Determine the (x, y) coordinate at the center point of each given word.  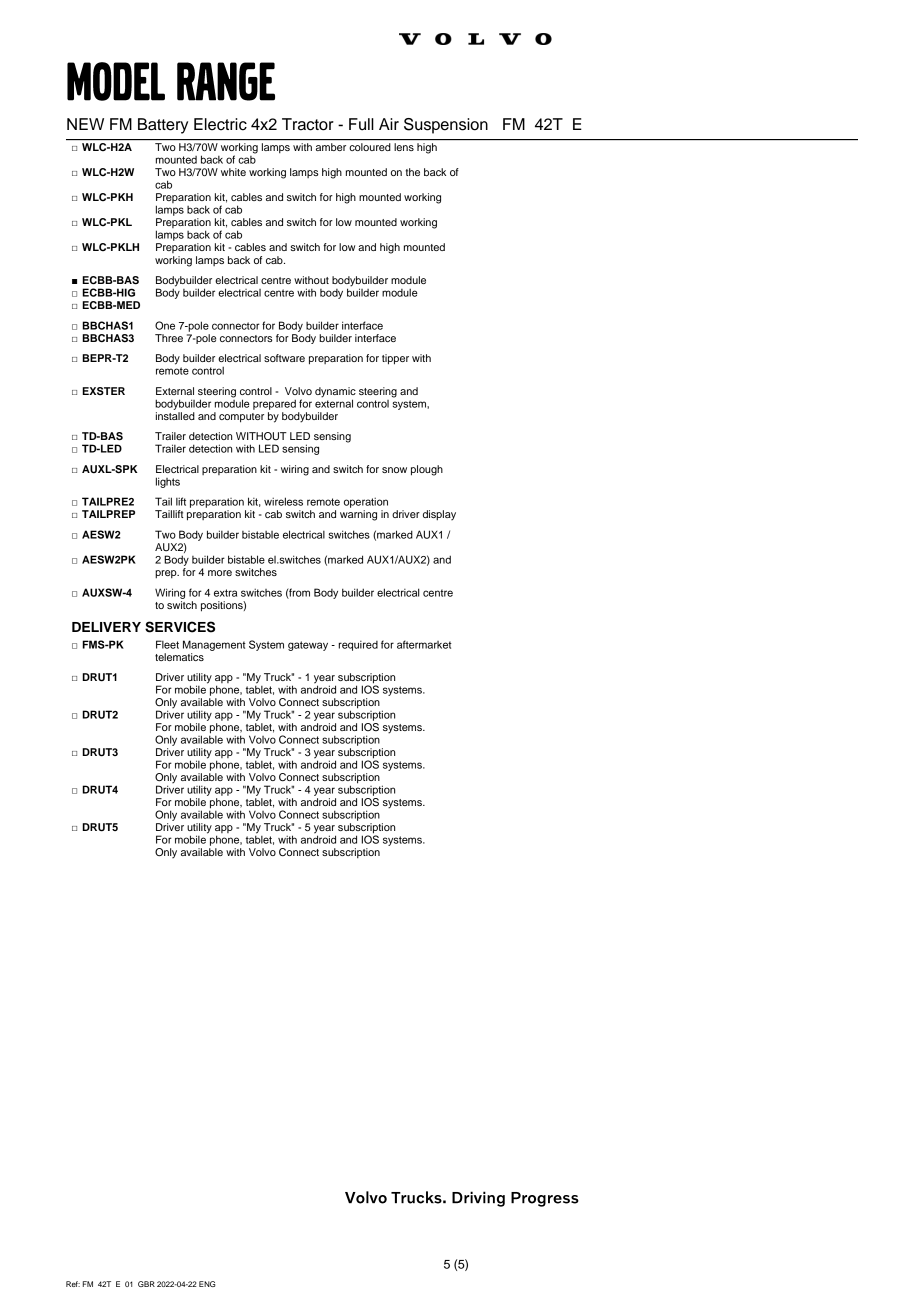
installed (175, 416)
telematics (179, 657)
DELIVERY (106, 627)
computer (241, 418)
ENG (207, 1284)
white (233, 172)
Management (214, 645)
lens (404, 147)
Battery (163, 126)
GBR (146, 1284)
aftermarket (424, 644)
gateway (308, 646)
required (358, 646)
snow (394, 470)
